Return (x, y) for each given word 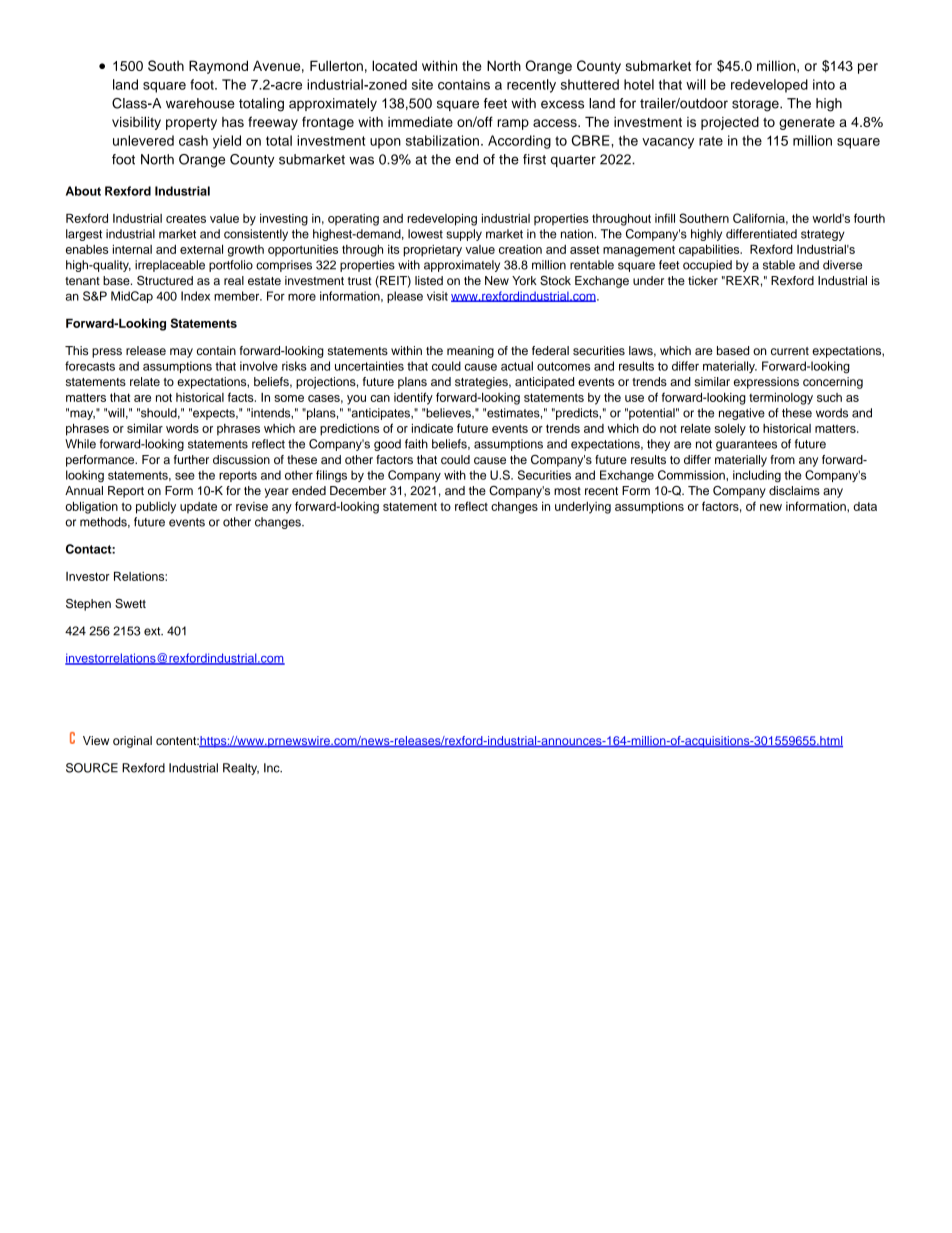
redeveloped (769, 86)
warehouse (200, 103)
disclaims (794, 490)
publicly (156, 508)
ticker (703, 280)
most (567, 491)
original (132, 742)
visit (437, 296)
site (422, 84)
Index (195, 296)
